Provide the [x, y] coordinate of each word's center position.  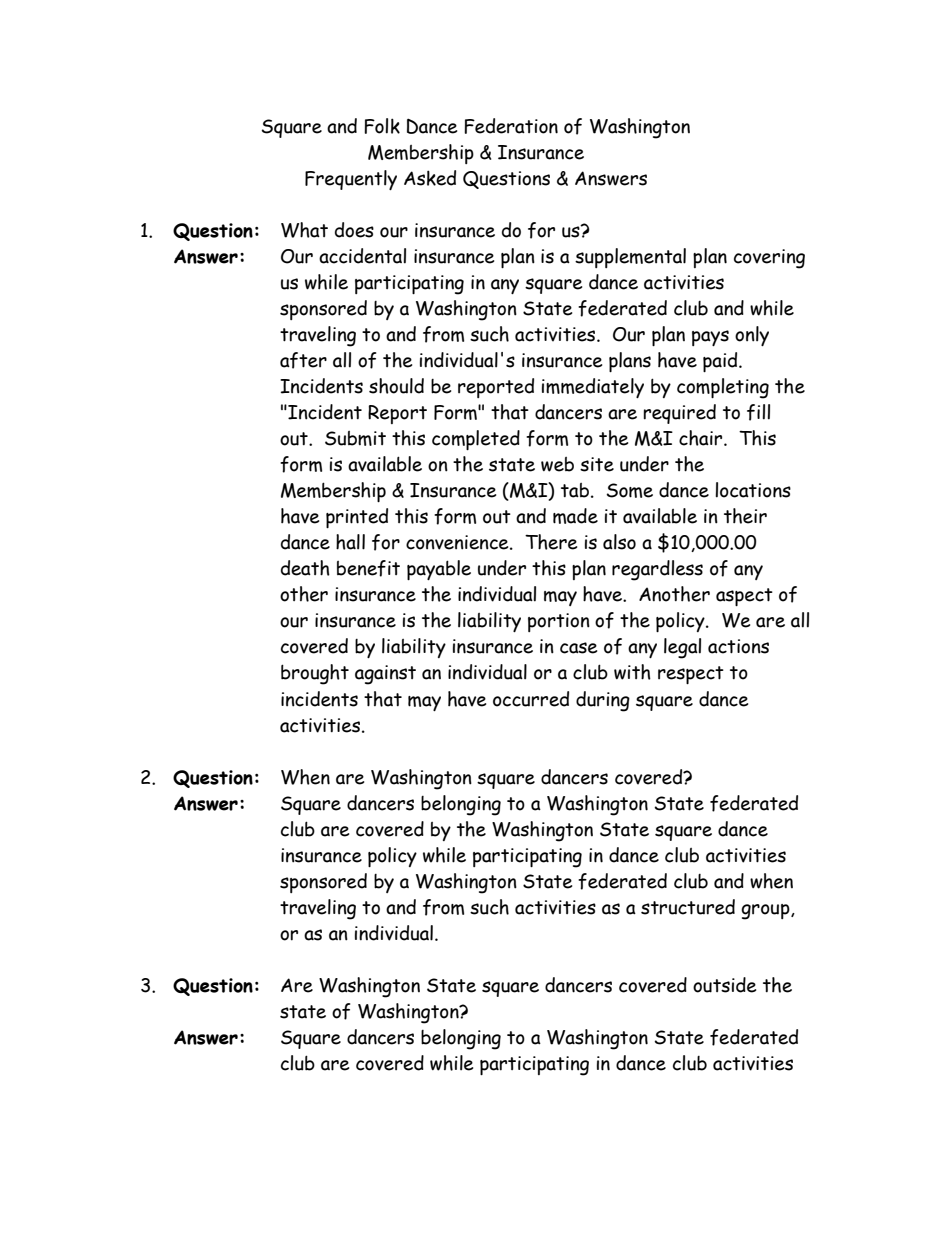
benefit [368, 568]
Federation [511, 126]
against [385, 675]
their [745, 516]
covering [769, 259]
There [551, 542]
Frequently [351, 180]
